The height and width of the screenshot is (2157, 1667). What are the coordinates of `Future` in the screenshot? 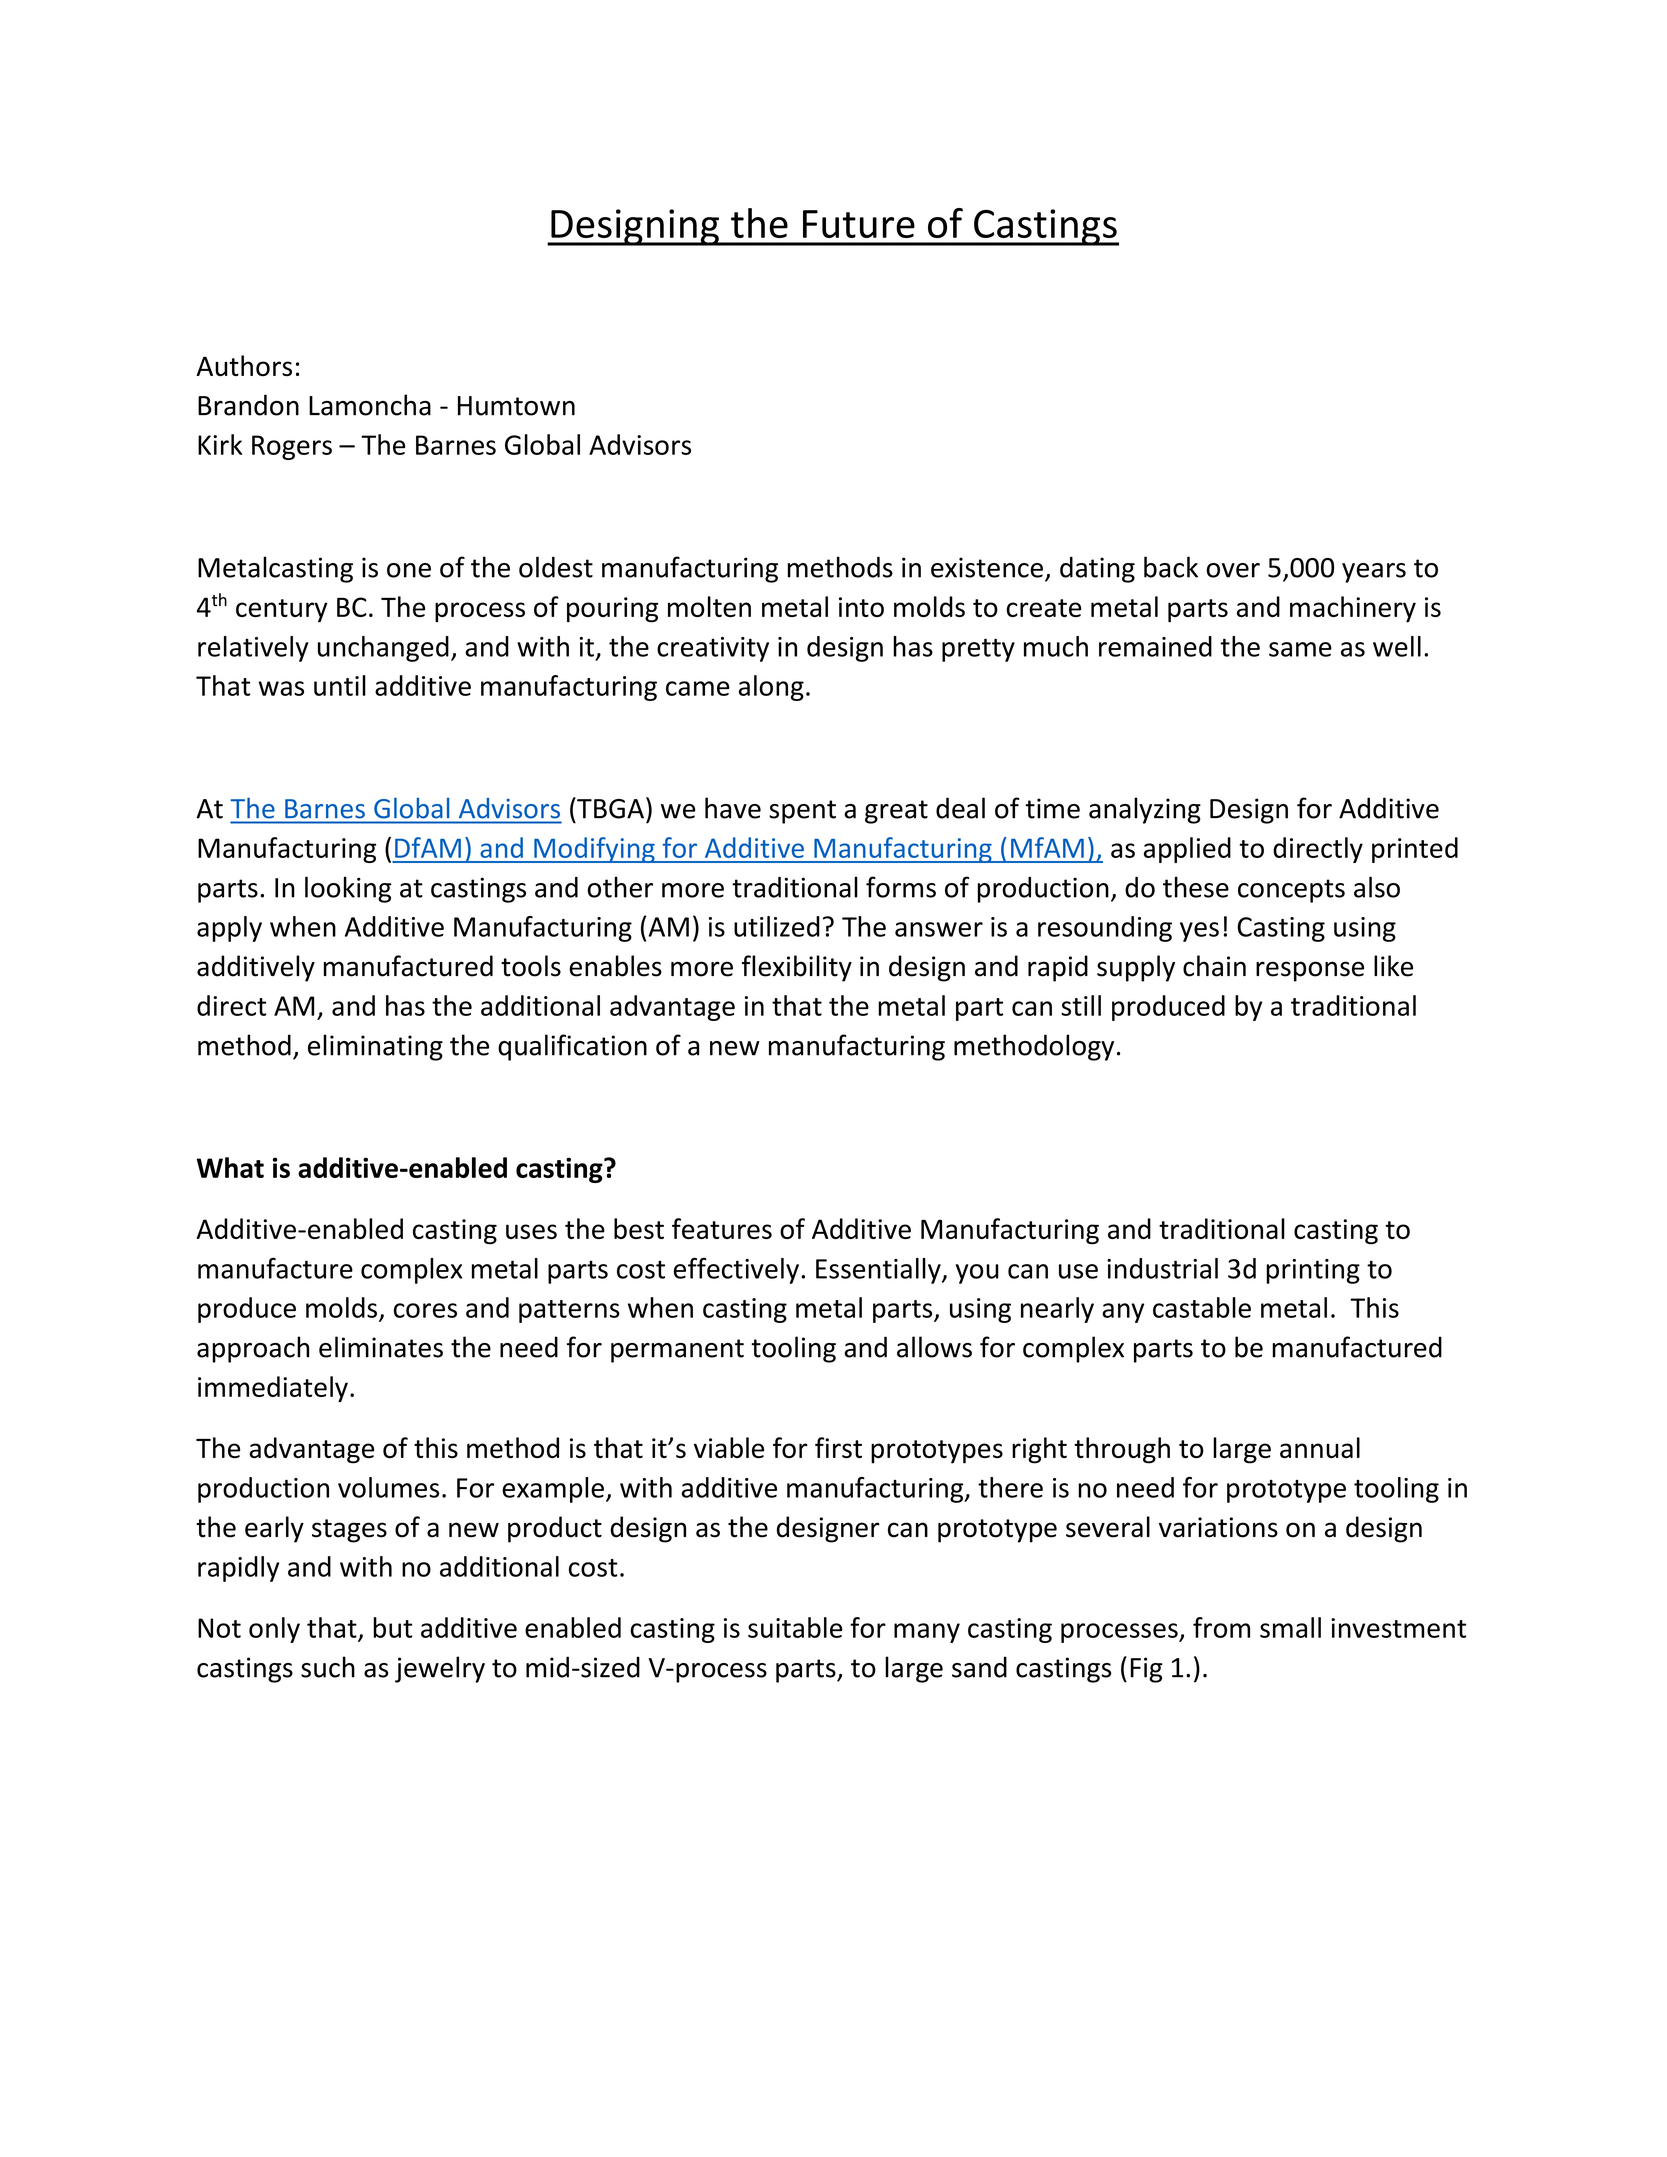 It's located at (859, 224).
